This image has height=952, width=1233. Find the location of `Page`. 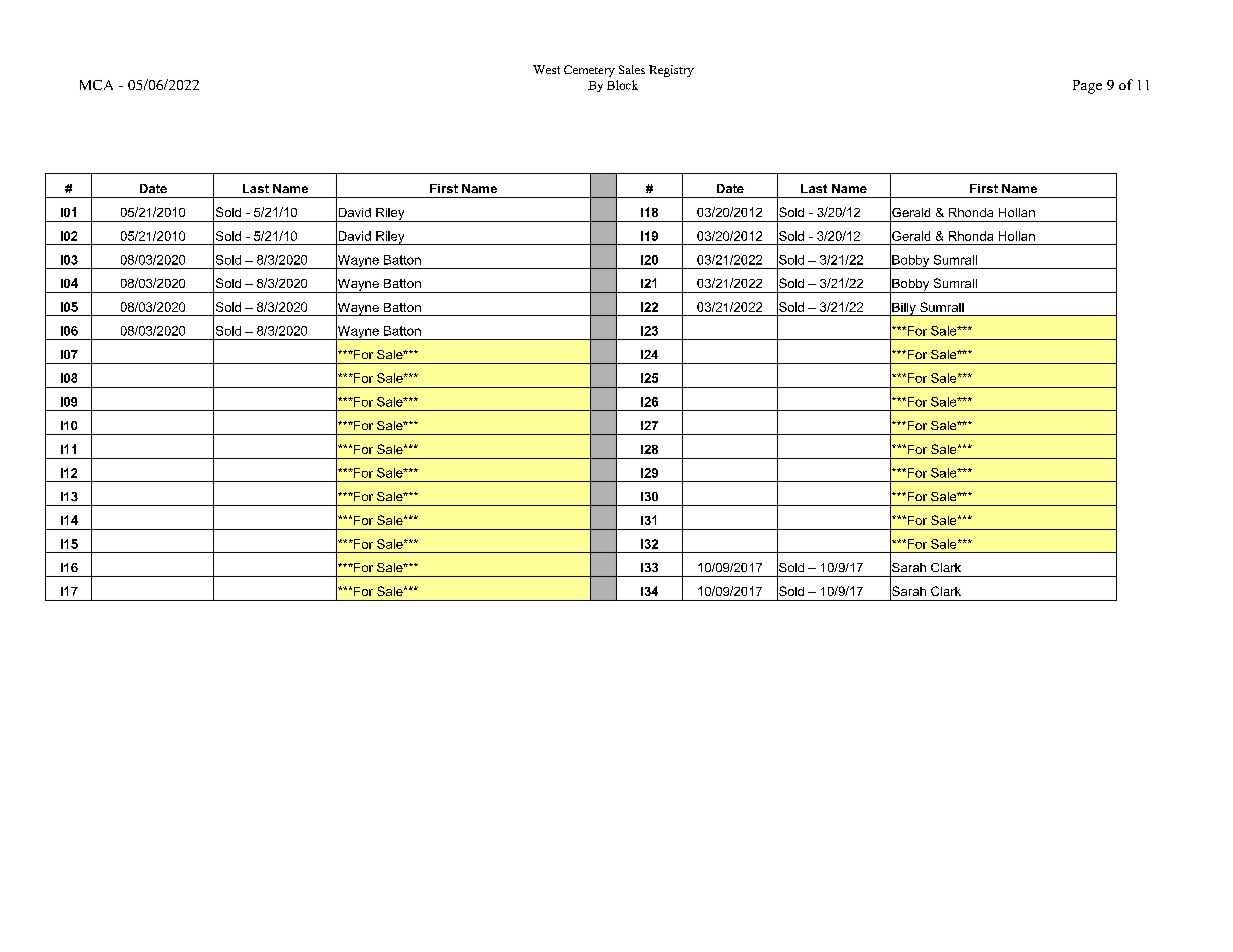

Page is located at coordinates (1087, 87).
